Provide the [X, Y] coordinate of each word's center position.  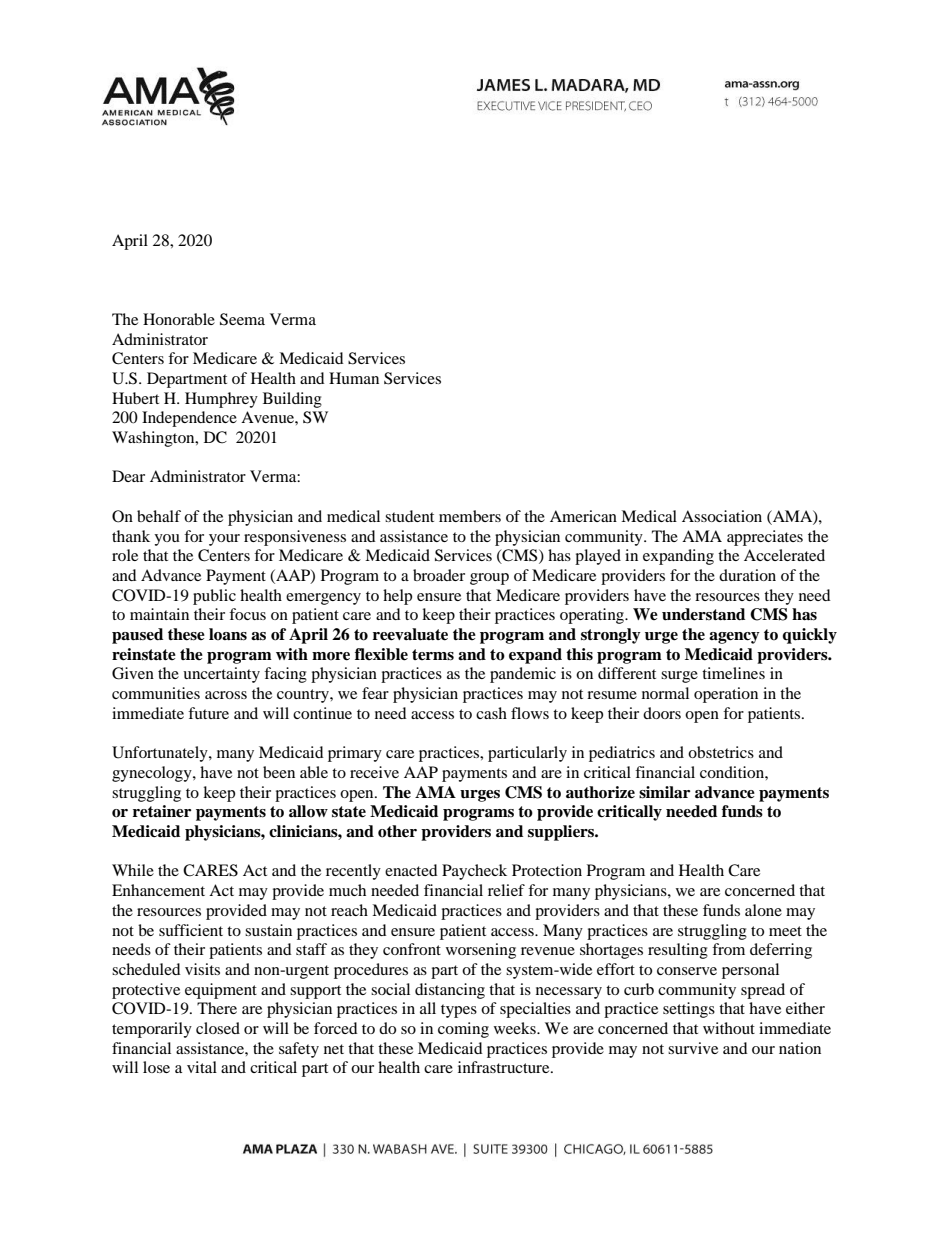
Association [722, 516]
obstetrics [721, 752]
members [470, 516]
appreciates [765, 538]
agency [734, 638]
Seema [242, 319]
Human [354, 378]
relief [506, 890]
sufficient [191, 930]
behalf [159, 516]
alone [763, 910]
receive [374, 772]
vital [202, 1067]
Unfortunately [161, 754]
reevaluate [410, 634]
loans [228, 634]
